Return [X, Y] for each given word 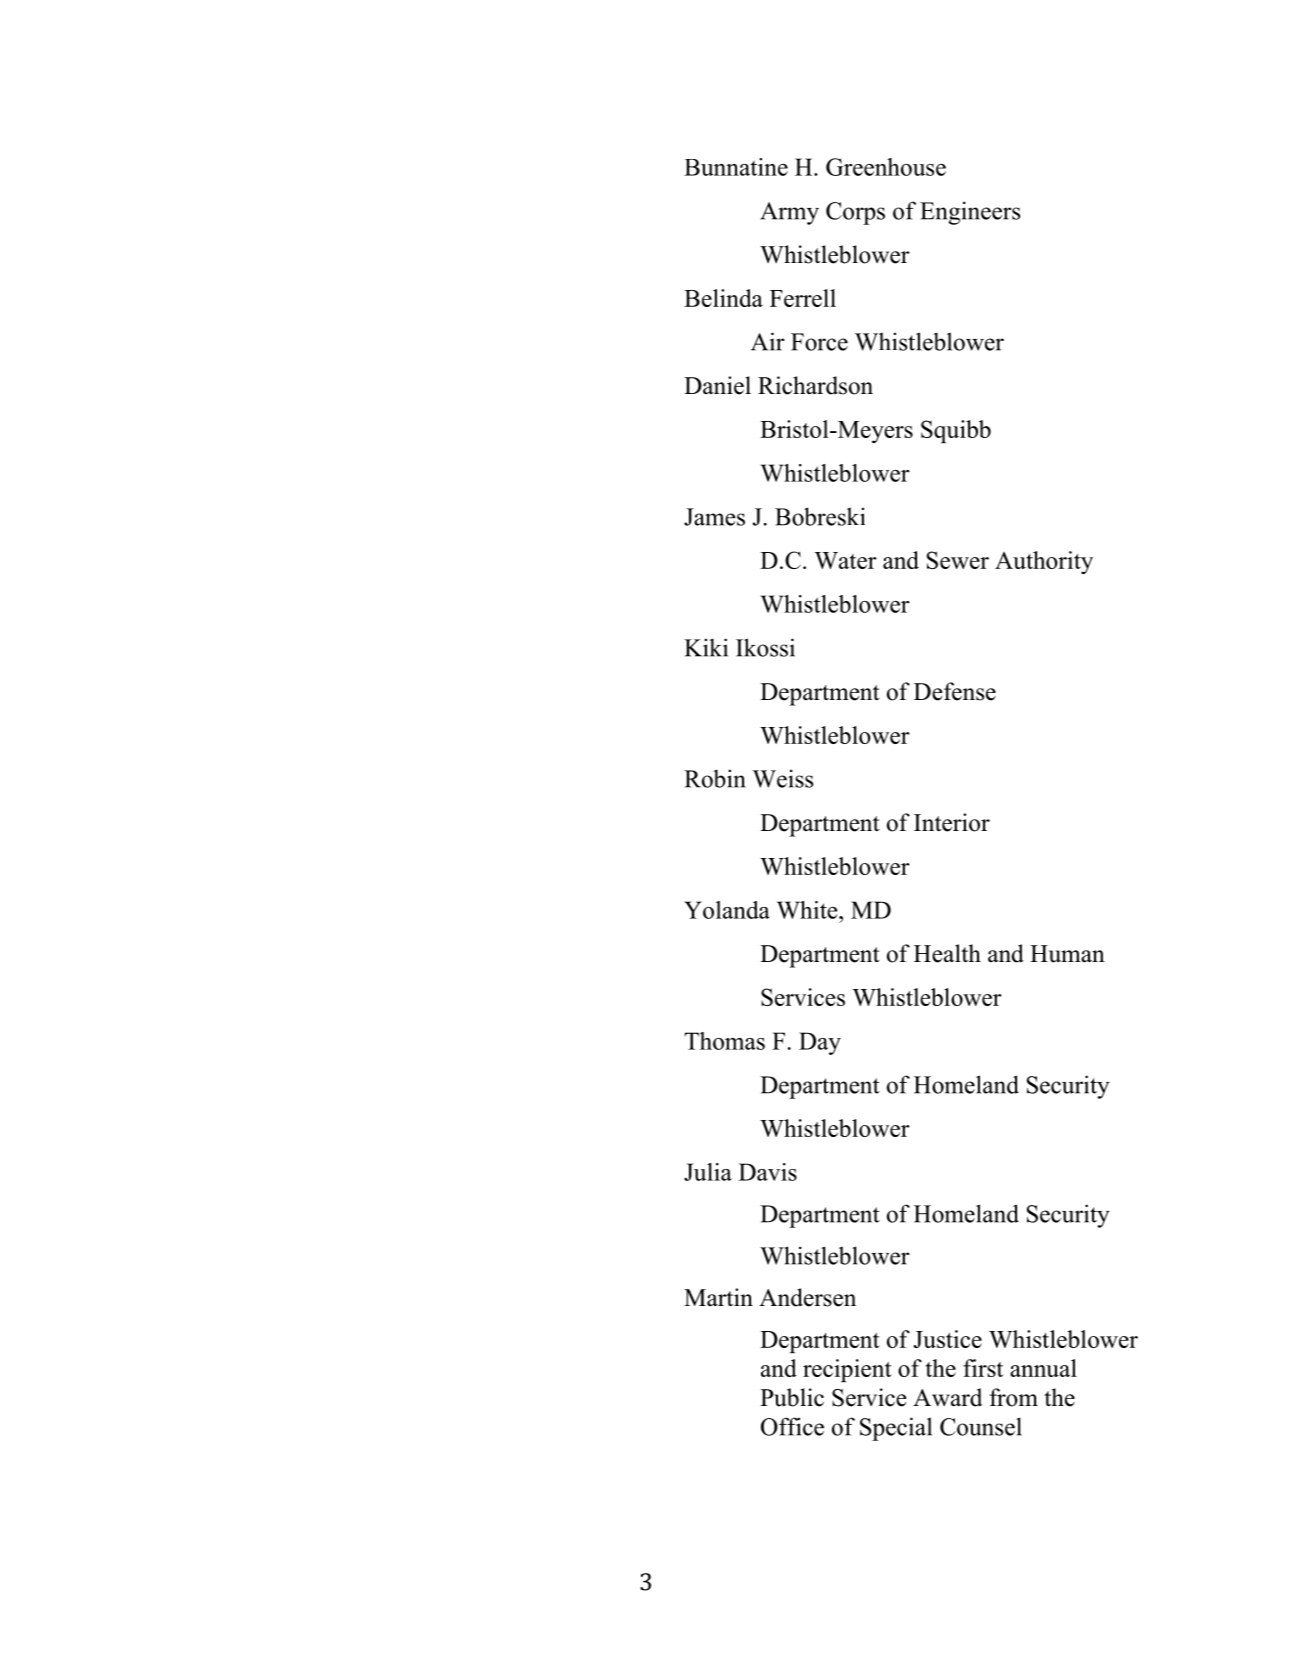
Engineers [970, 213]
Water [845, 560]
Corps [855, 213]
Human [1067, 954]
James [714, 517]
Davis [768, 1172]
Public [792, 1397]
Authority [1044, 562]
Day [820, 1043]
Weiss [782, 778]
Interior [952, 822]
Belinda [723, 298]
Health [947, 953]
